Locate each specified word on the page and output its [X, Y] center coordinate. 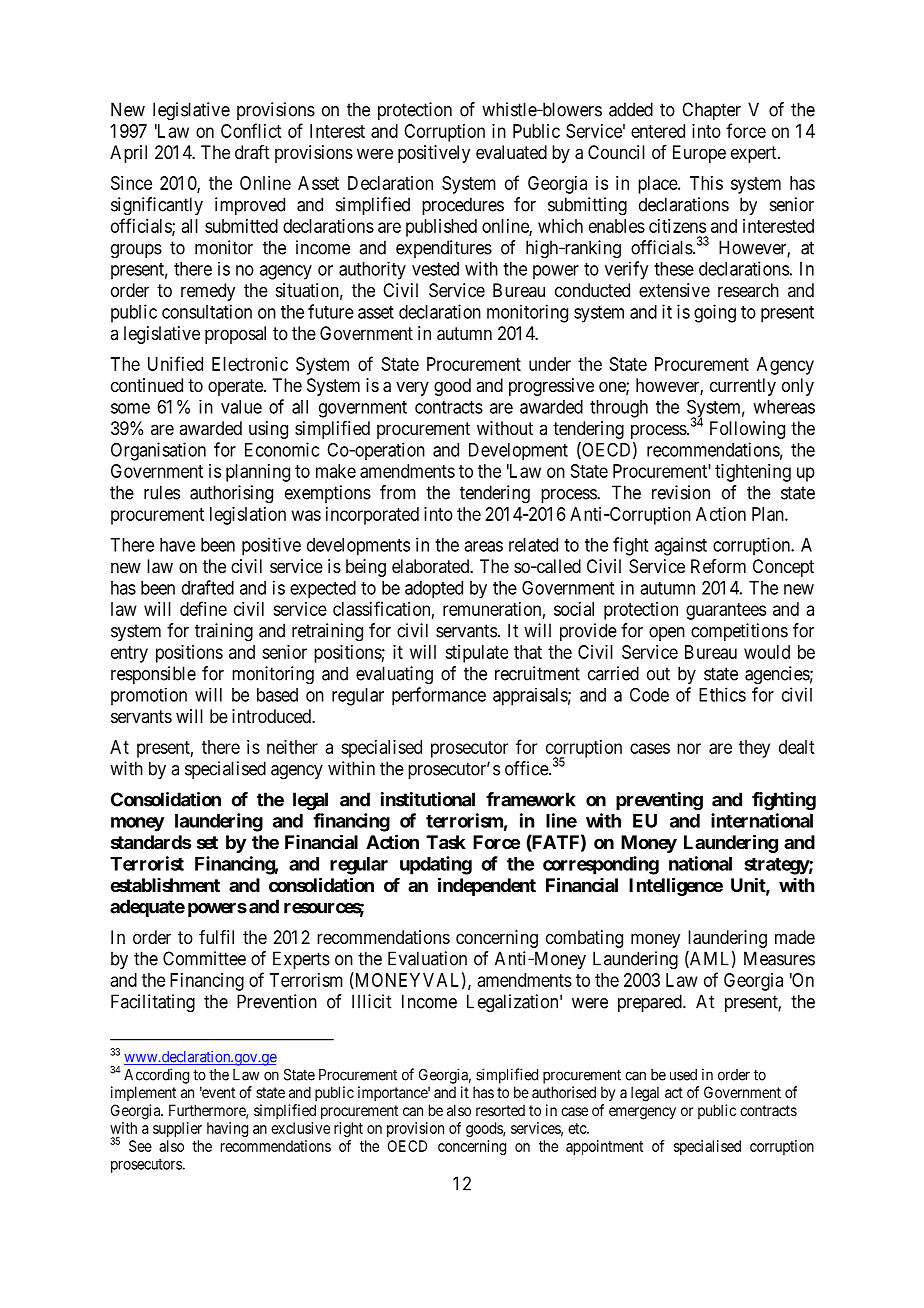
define [203, 608]
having [227, 1129]
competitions [739, 632]
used [683, 1075]
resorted [500, 1110]
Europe [699, 154]
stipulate [476, 654]
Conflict [251, 130]
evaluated [511, 152]
